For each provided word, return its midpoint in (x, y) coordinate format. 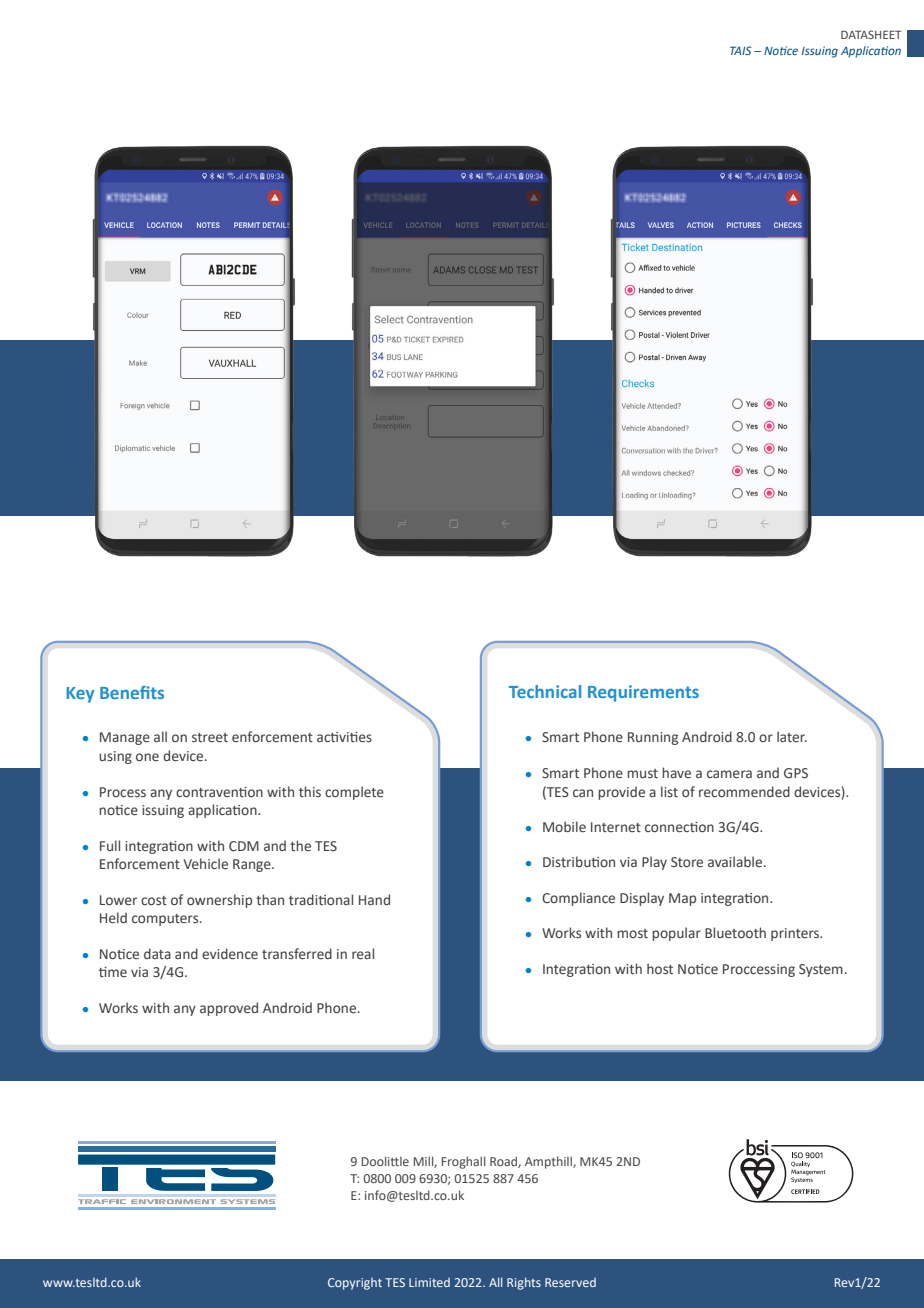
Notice (781, 50)
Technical (545, 691)
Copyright (355, 1284)
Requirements (643, 693)
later (792, 736)
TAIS (741, 50)
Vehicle (205, 864)
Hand (374, 899)
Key (80, 695)
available (736, 861)
